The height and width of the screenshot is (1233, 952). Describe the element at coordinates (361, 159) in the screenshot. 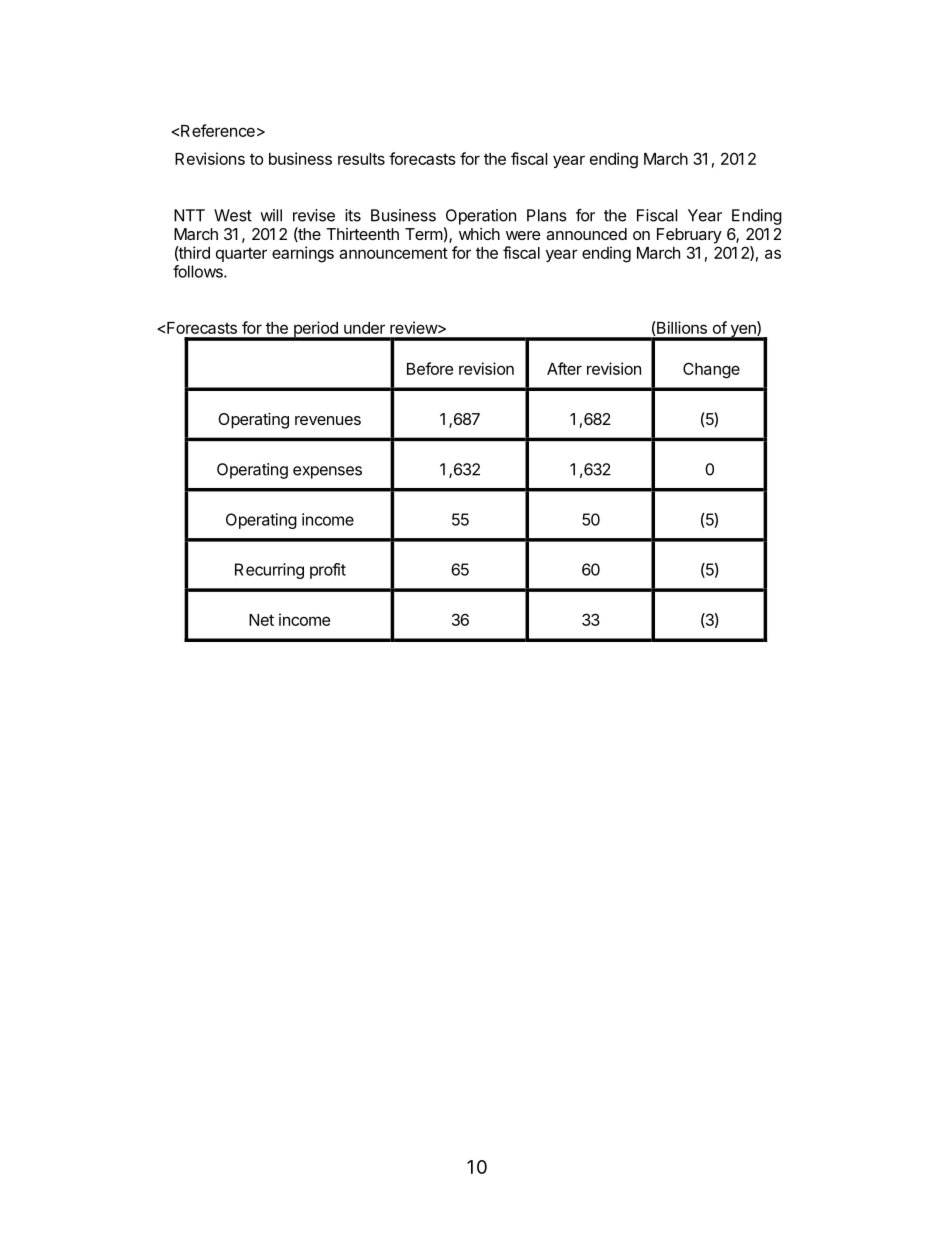

I see `results` at that location.
